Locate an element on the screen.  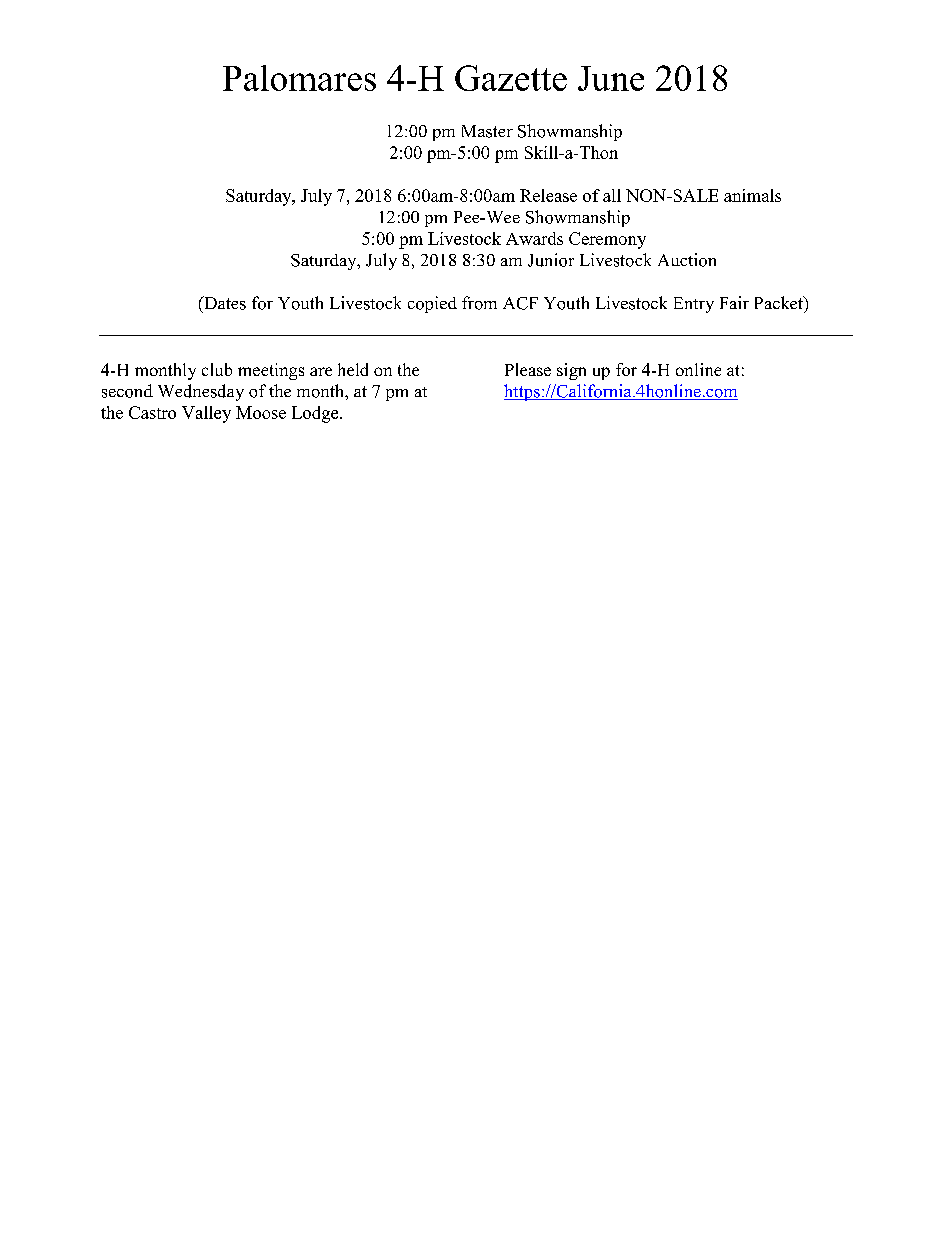
Ceremony is located at coordinates (607, 240).
